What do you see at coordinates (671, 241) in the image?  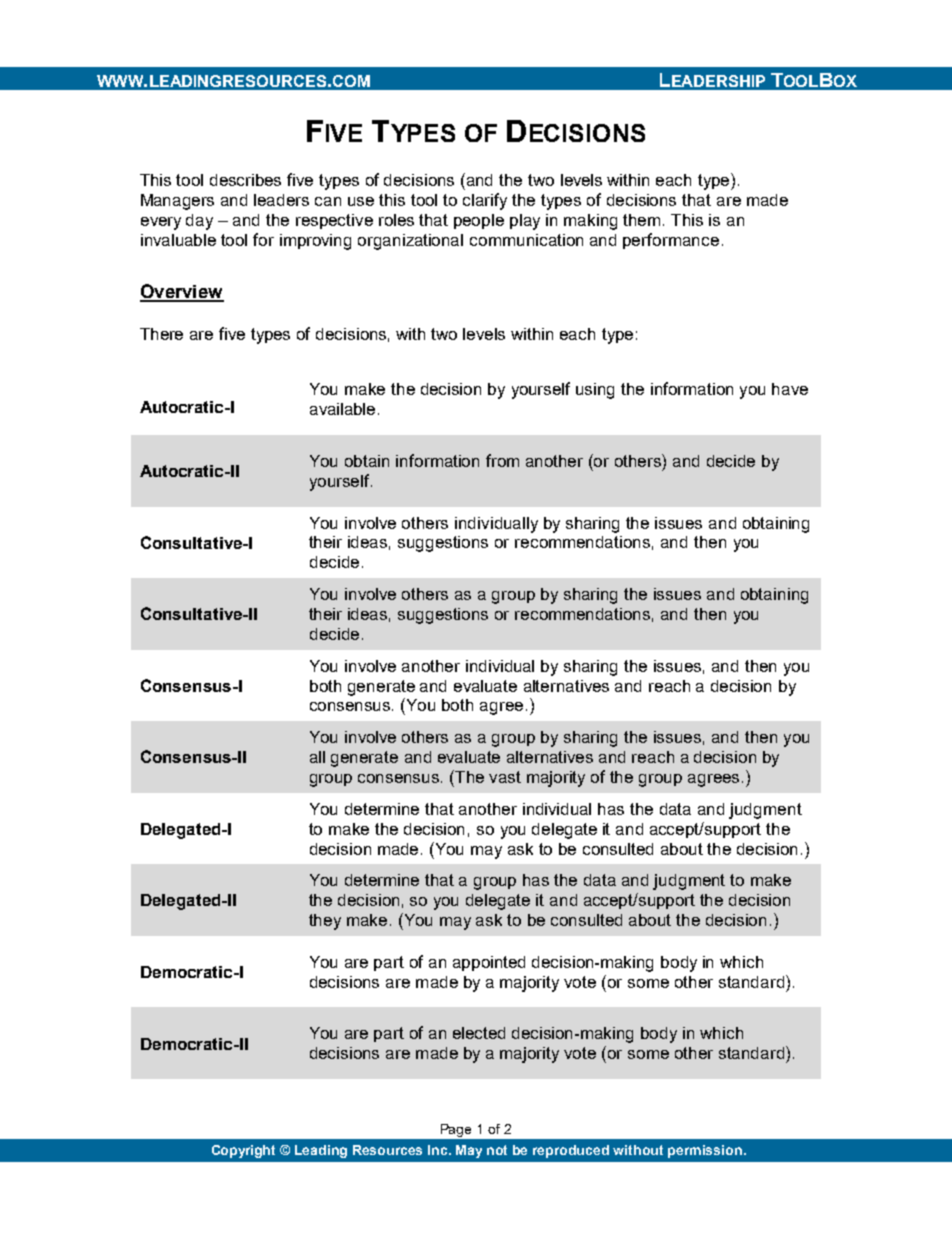 I see `performance` at bounding box center [671, 241].
